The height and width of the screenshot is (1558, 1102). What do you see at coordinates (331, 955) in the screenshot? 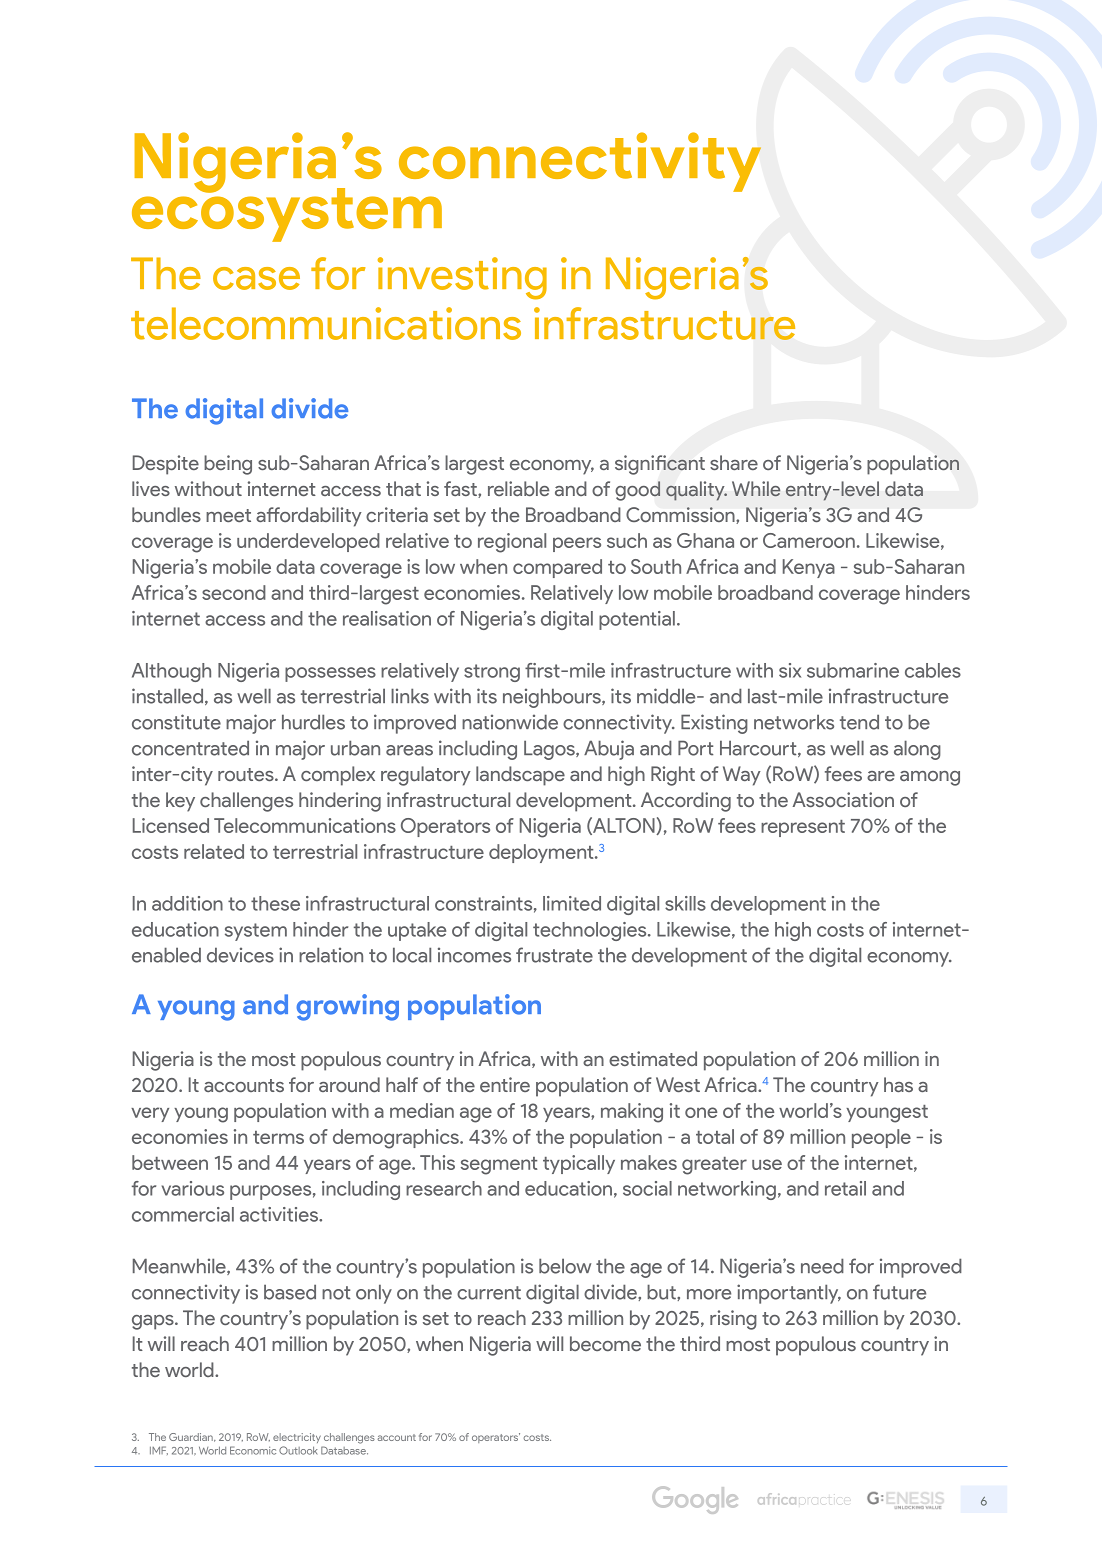
I see `relation` at bounding box center [331, 955].
